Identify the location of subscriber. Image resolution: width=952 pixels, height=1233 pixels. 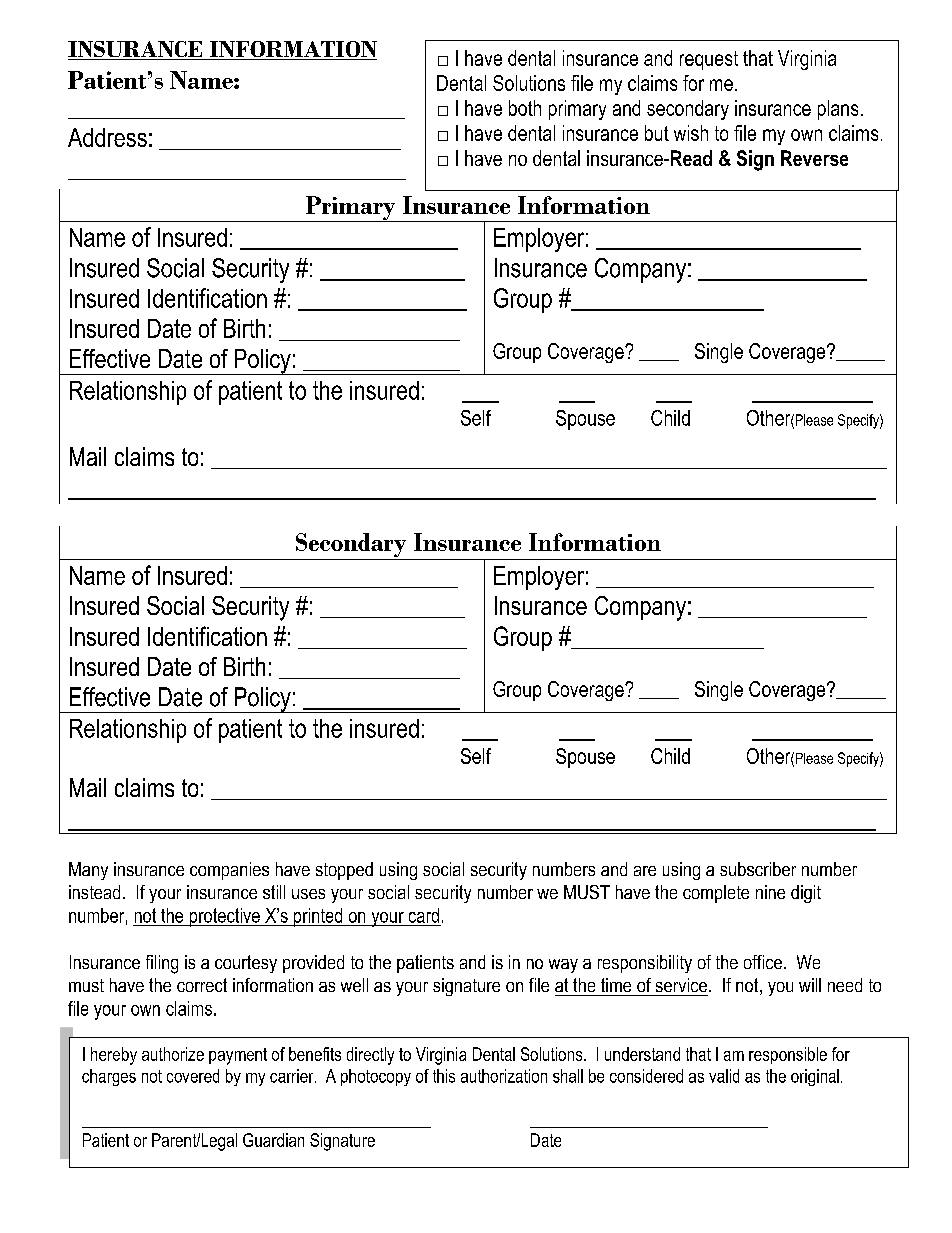
(758, 869).
